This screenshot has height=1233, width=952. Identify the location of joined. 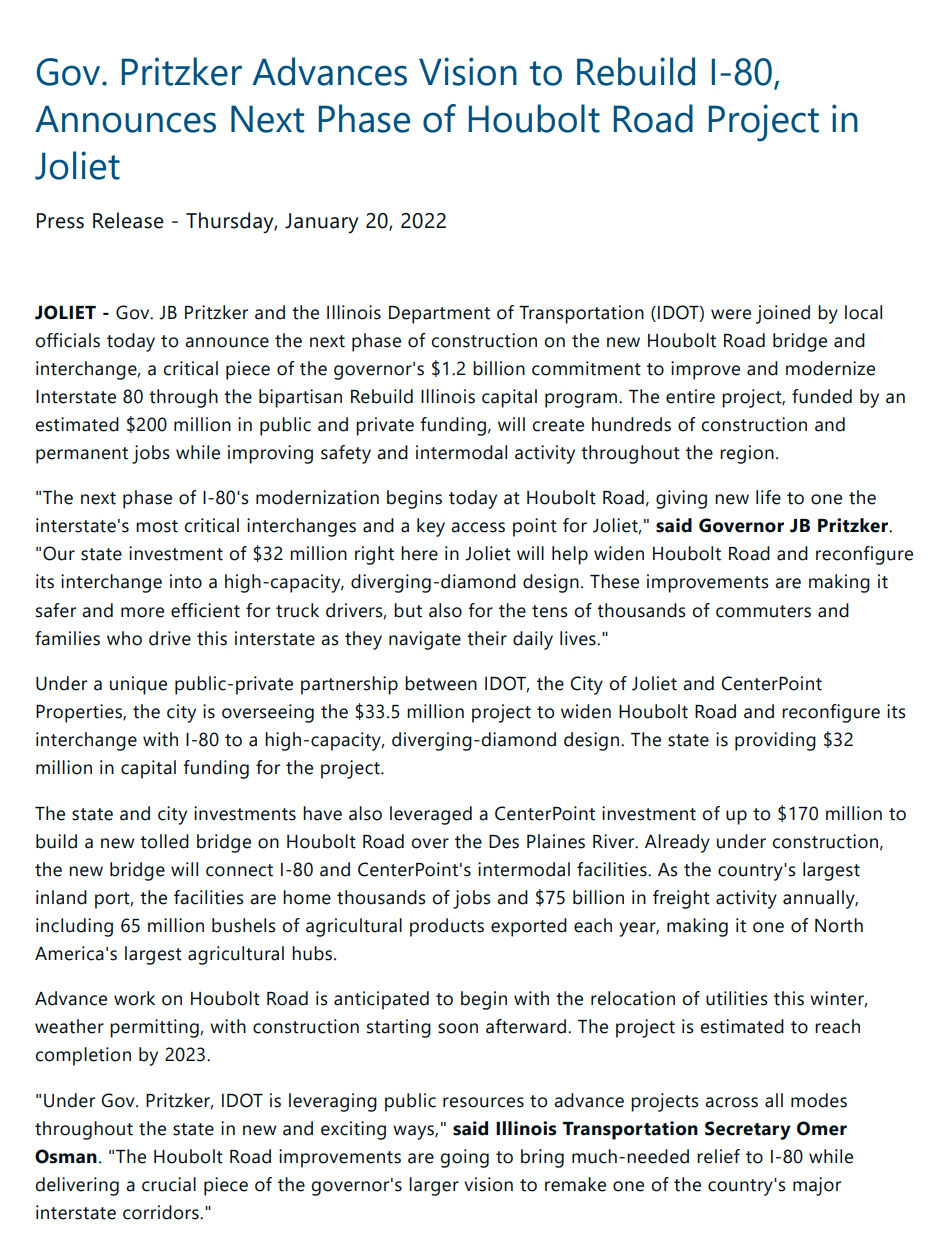
(782, 314).
